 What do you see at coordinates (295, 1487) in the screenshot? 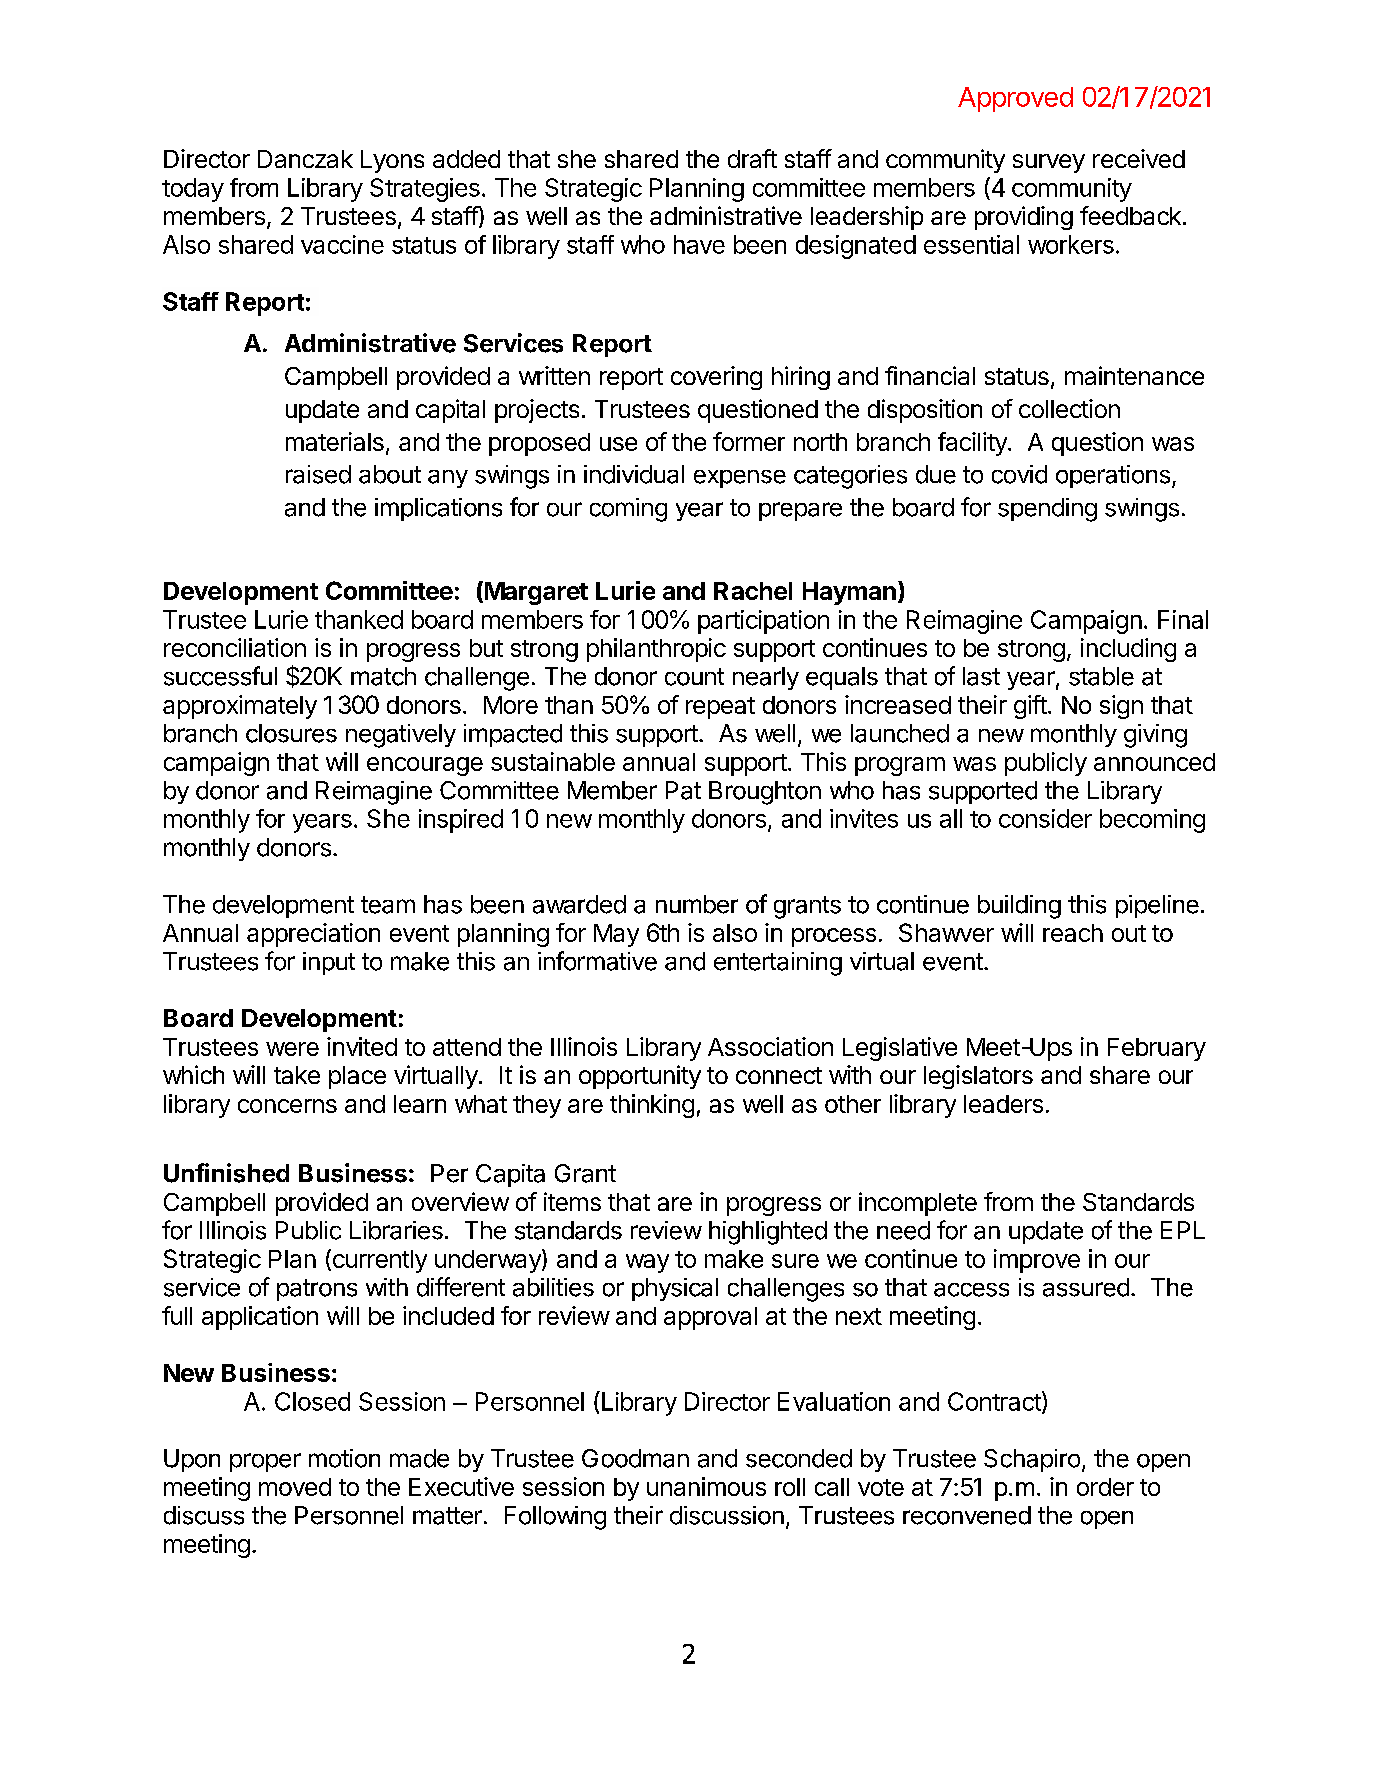
I see `moved` at bounding box center [295, 1487].
